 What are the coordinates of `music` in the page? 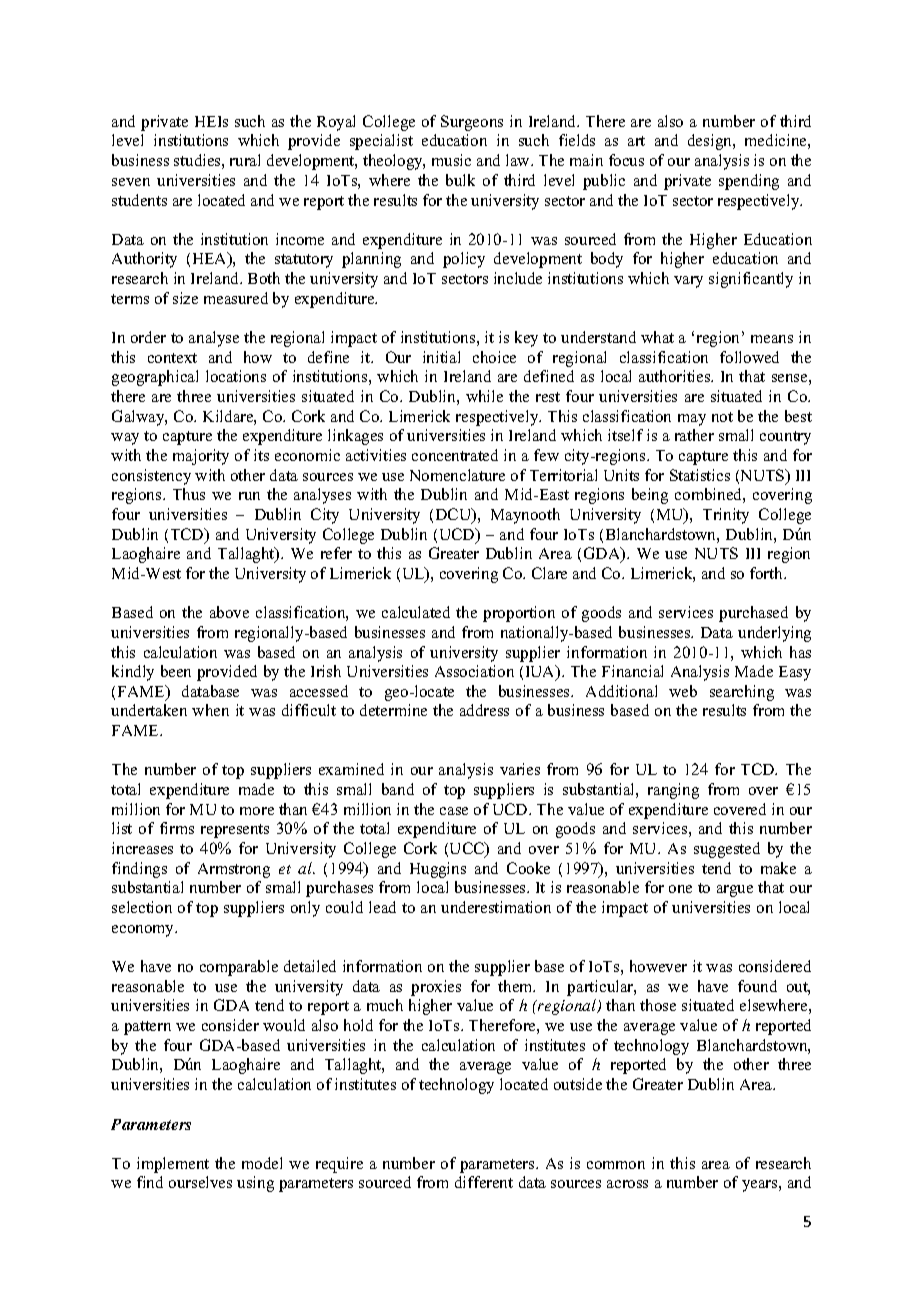 It's located at (451, 160).
